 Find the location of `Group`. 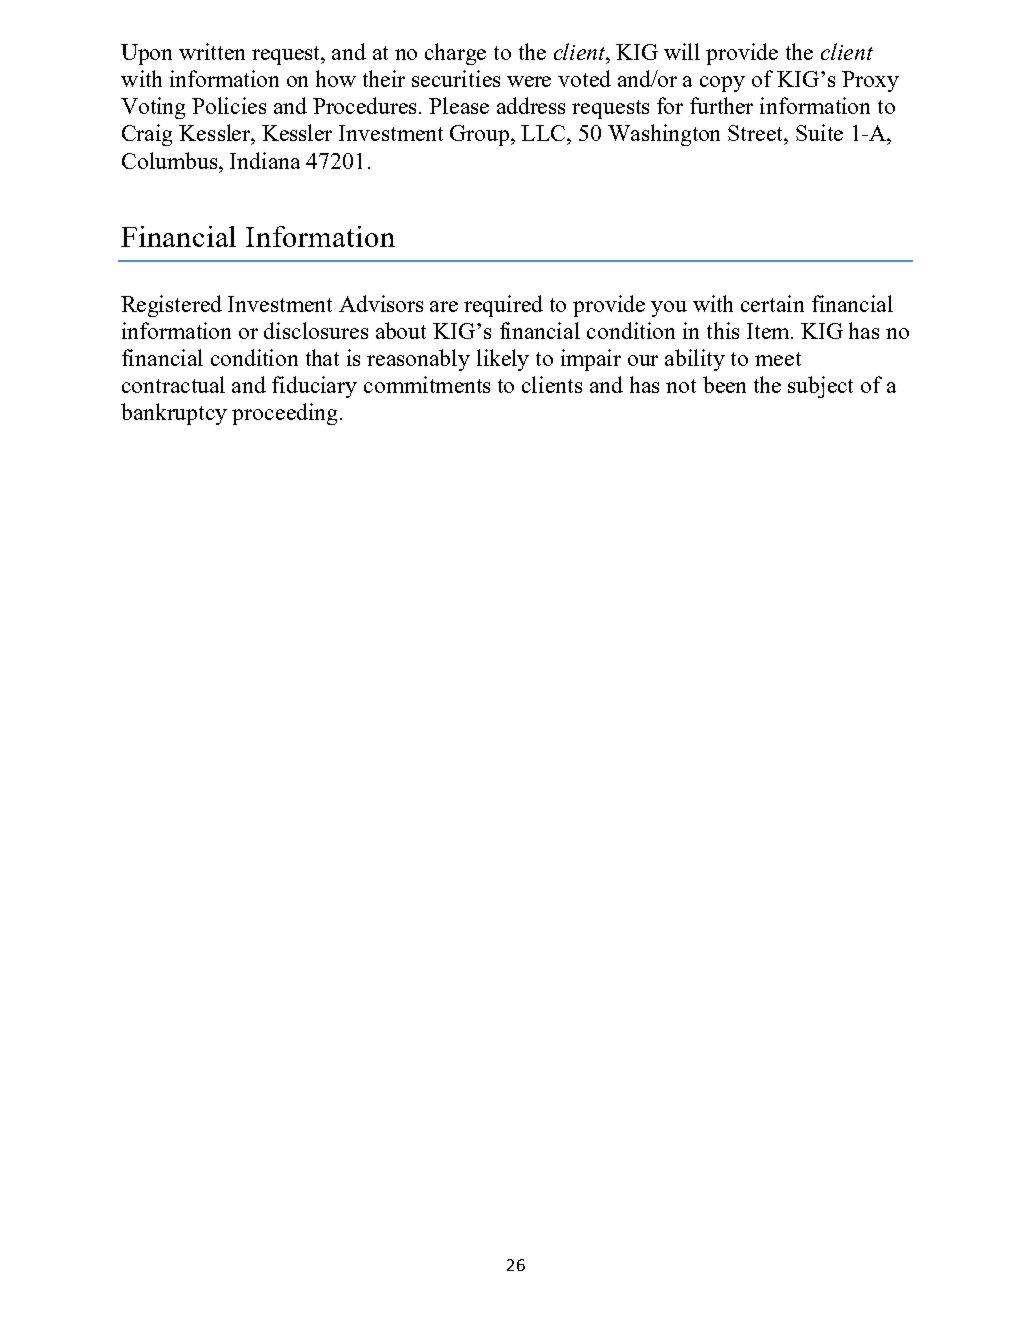

Group is located at coordinates (481, 135).
